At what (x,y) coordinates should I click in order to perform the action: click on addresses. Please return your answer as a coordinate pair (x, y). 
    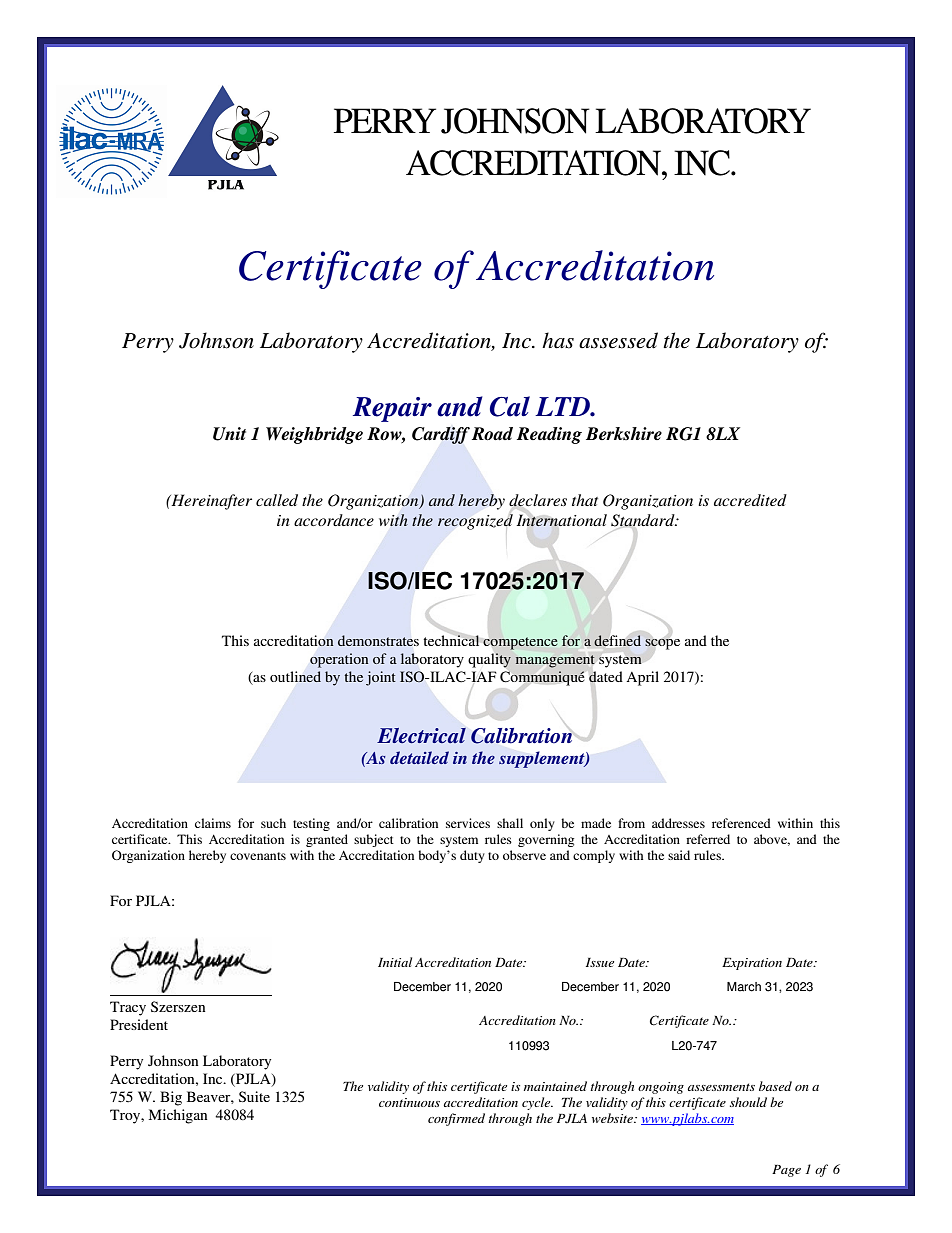
    Looking at the image, I should click on (678, 823).
